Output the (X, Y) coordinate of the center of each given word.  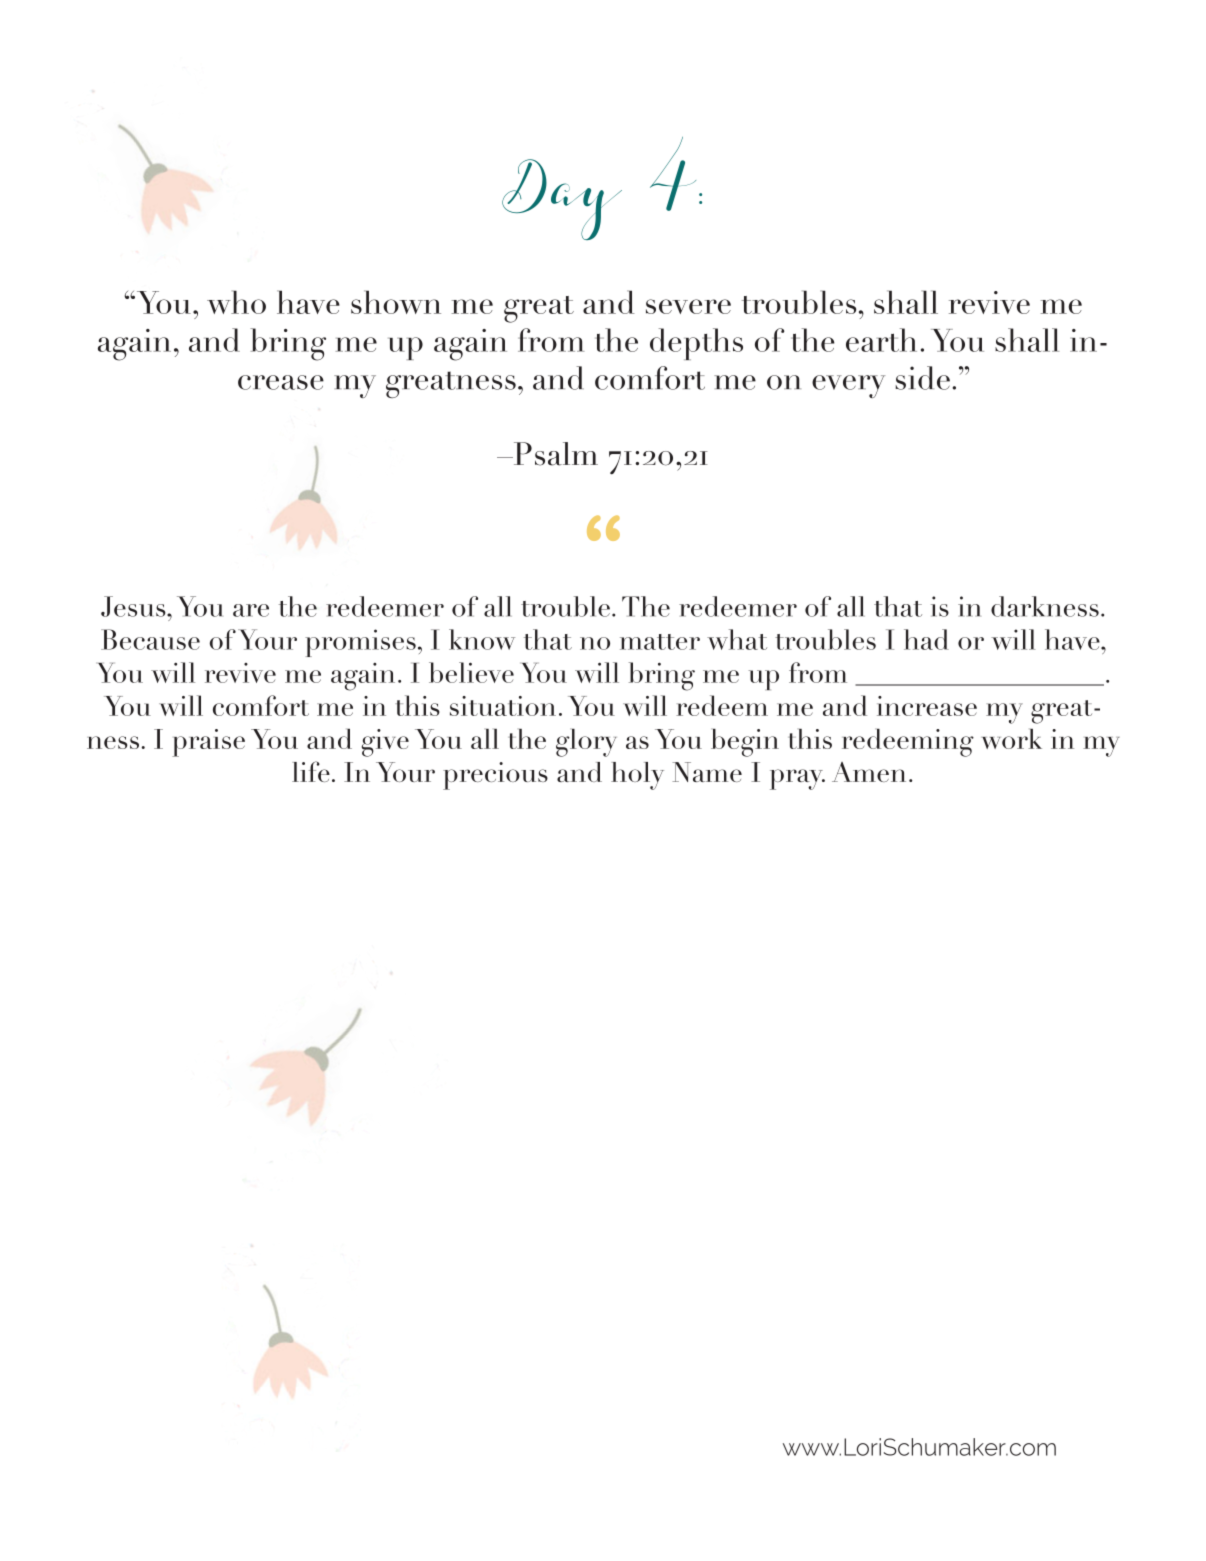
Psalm (554, 454)
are (251, 610)
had (926, 639)
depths (696, 344)
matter (660, 642)
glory (586, 743)
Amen (869, 772)
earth (881, 340)
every (848, 386)
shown (396, 302)
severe (688, 306)
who (236, 302)
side (923, 378)
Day (562, 199)
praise (208, 743)
